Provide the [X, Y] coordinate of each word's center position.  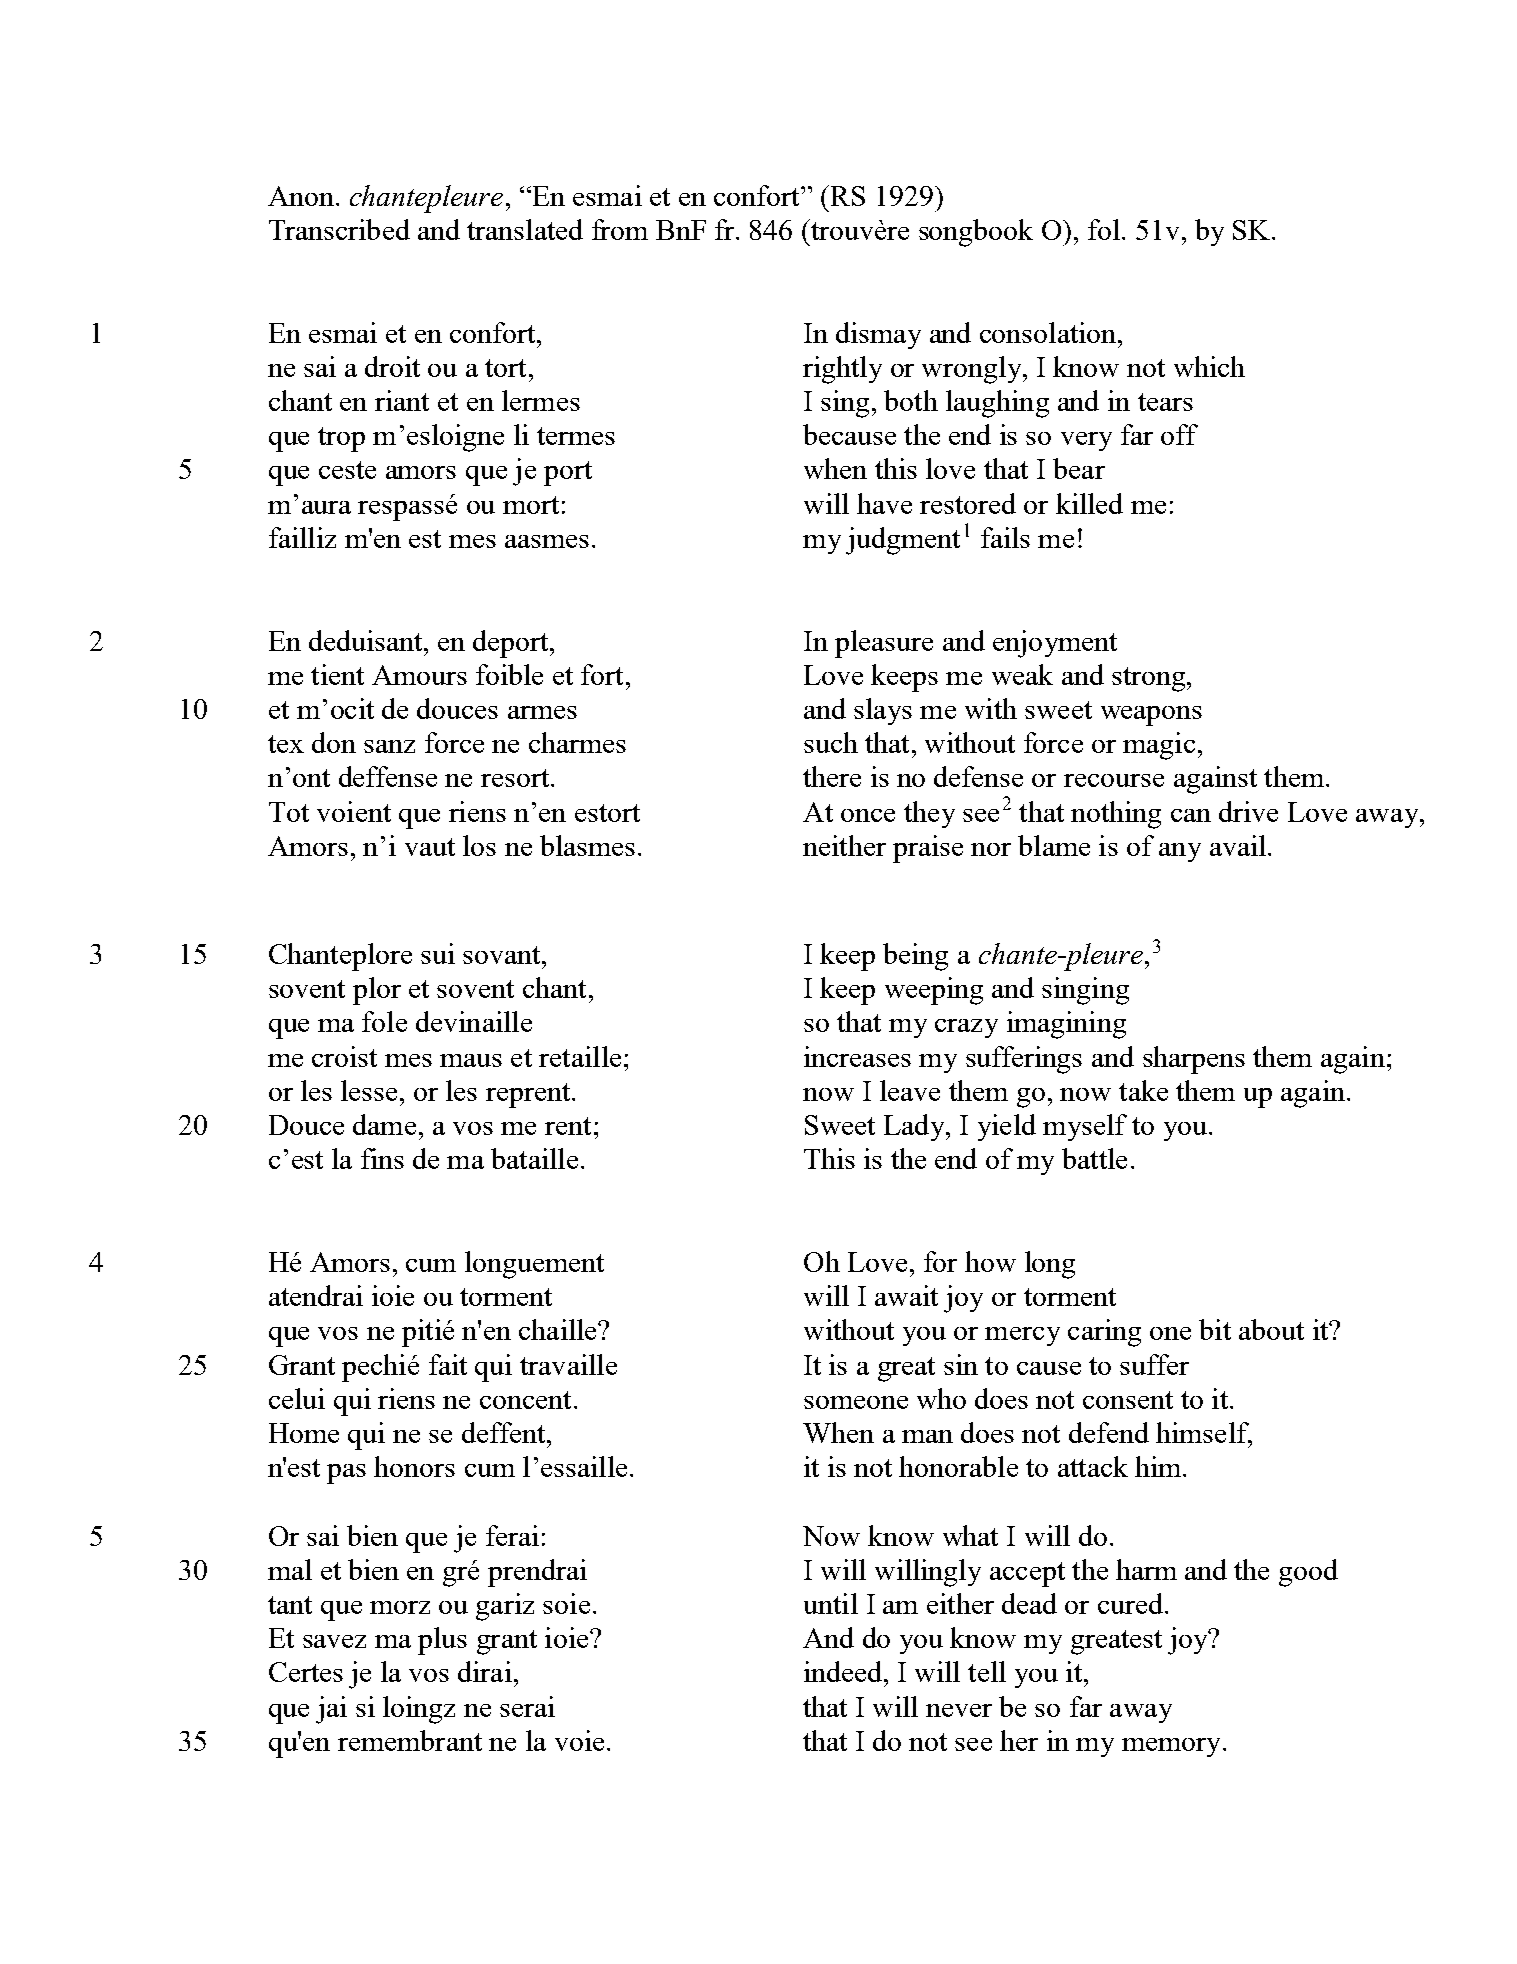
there [832, 776]
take [1143, 1090]
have [884, 503]
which [1209, 366]
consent [1128, 1400]
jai [331, 1710]
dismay [878, 335]
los [479, 845]
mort [531, 505]
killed [1089, 503]
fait [448, 1364]
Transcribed [339, 229]
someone [856, 1402]
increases [857, 1056]
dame [384, 1124]
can [1191, 815]
